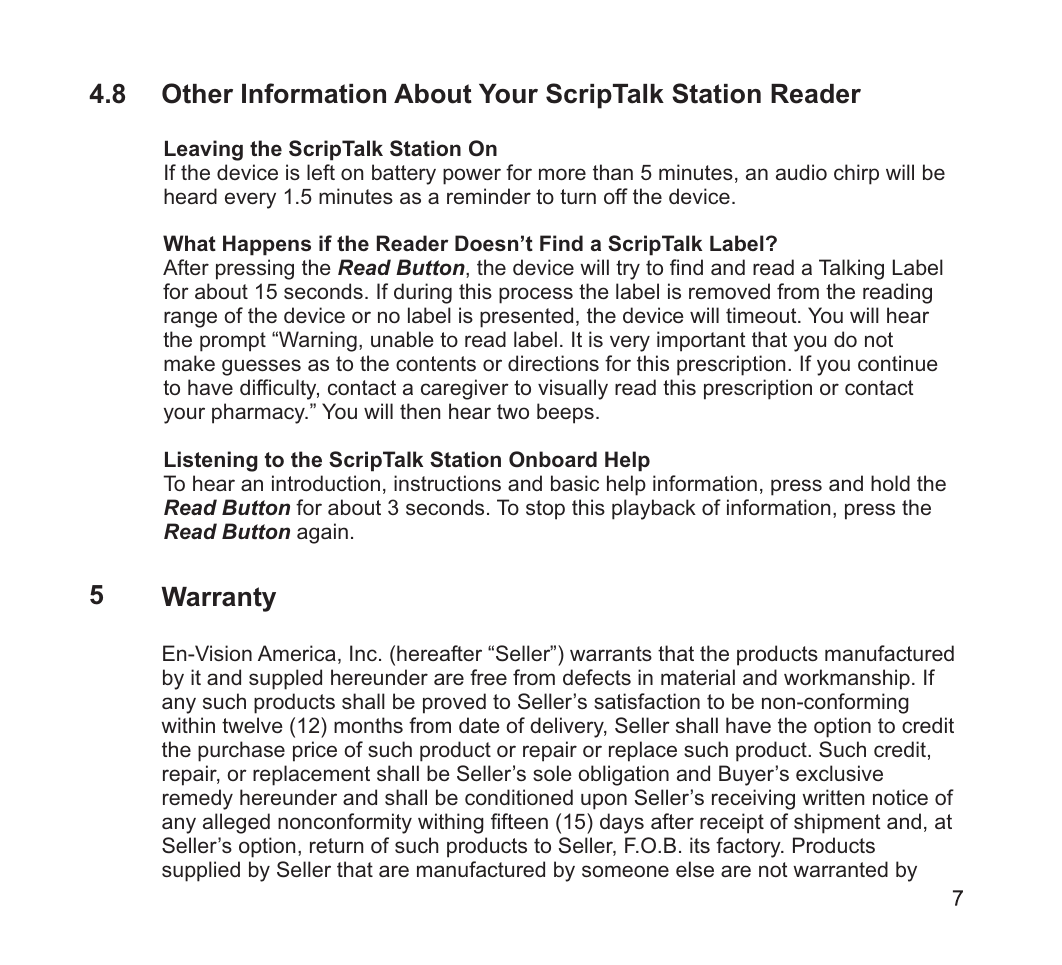 The height and width of the image is (965, 1062). What do you see at coordinates (519, 821) in the image?
I see `fifteen` at bounding box center [519, 821].
